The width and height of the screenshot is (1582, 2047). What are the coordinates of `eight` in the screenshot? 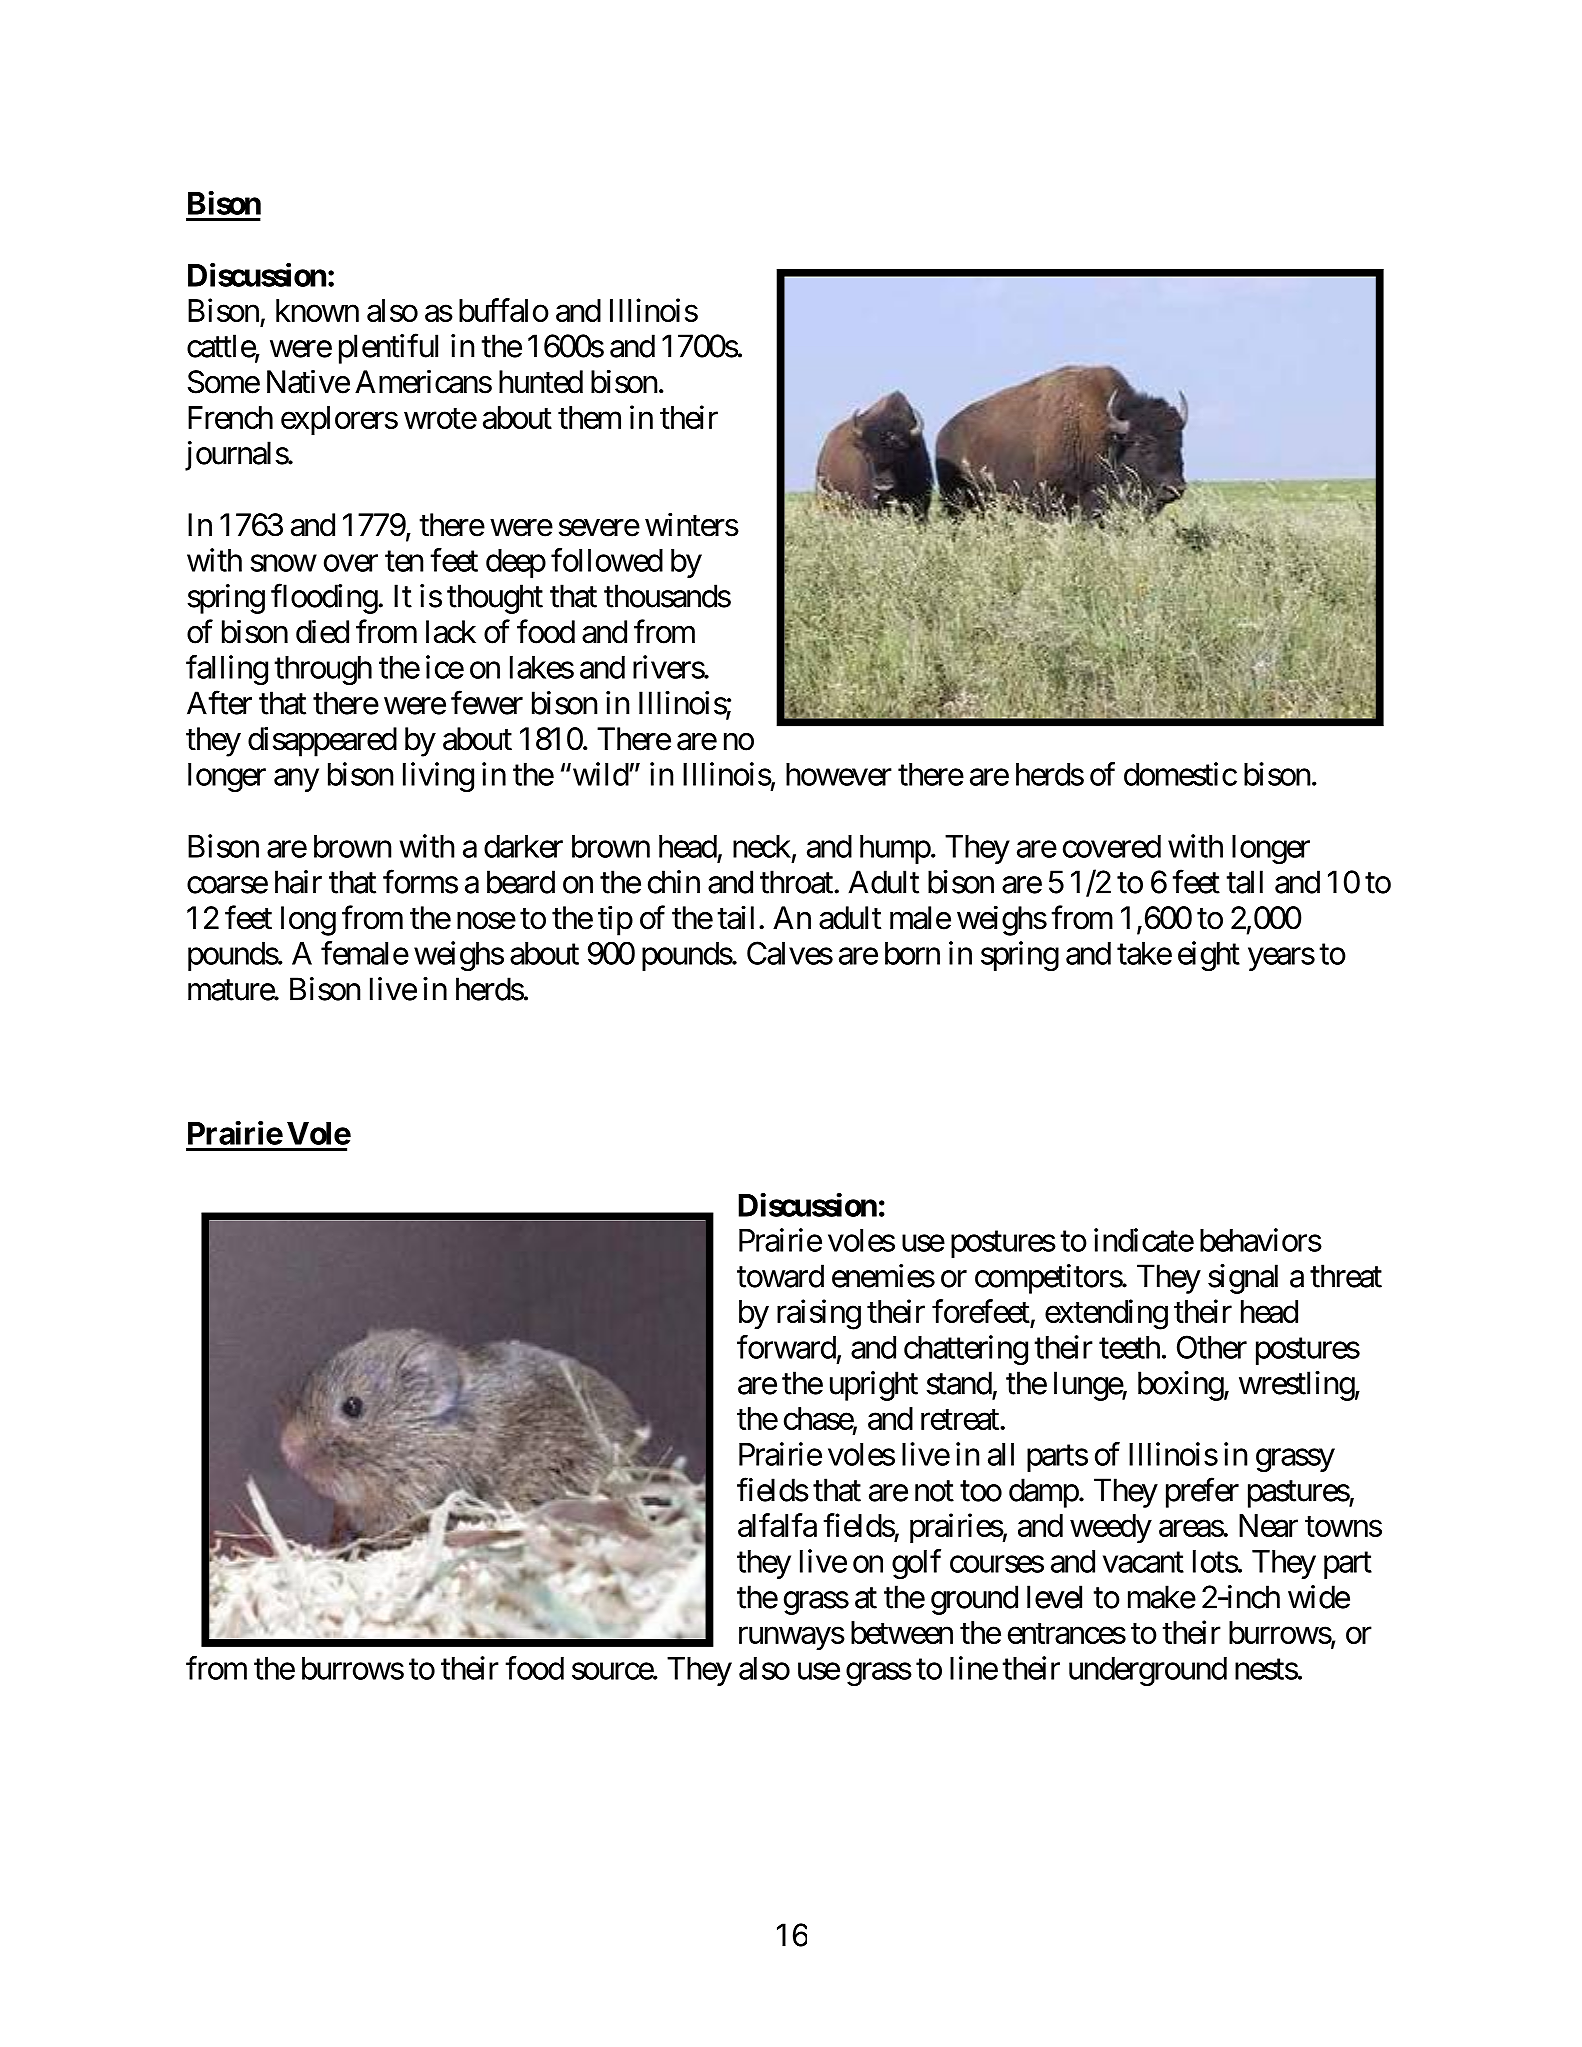 It's located at (1209, 956).
